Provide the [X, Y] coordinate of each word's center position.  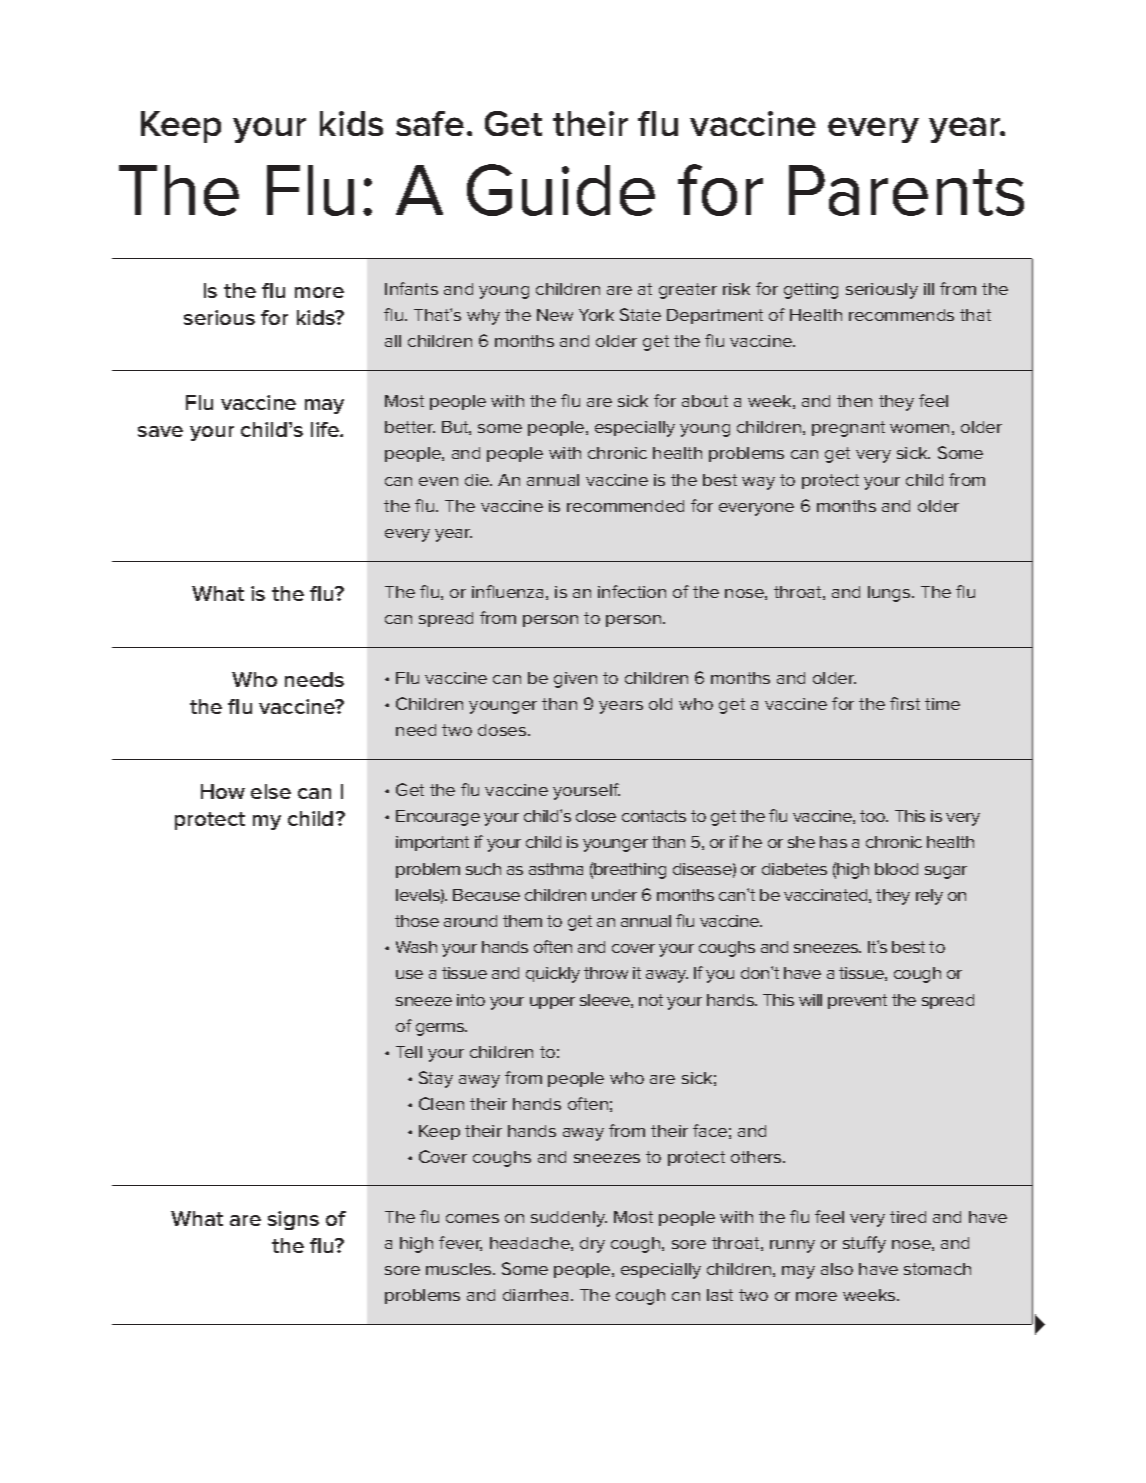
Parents [906, 190]
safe [430, 123]
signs [293, 1220]
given [575, 680]
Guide [561, 190]
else [271, 791]
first [905, 703]
